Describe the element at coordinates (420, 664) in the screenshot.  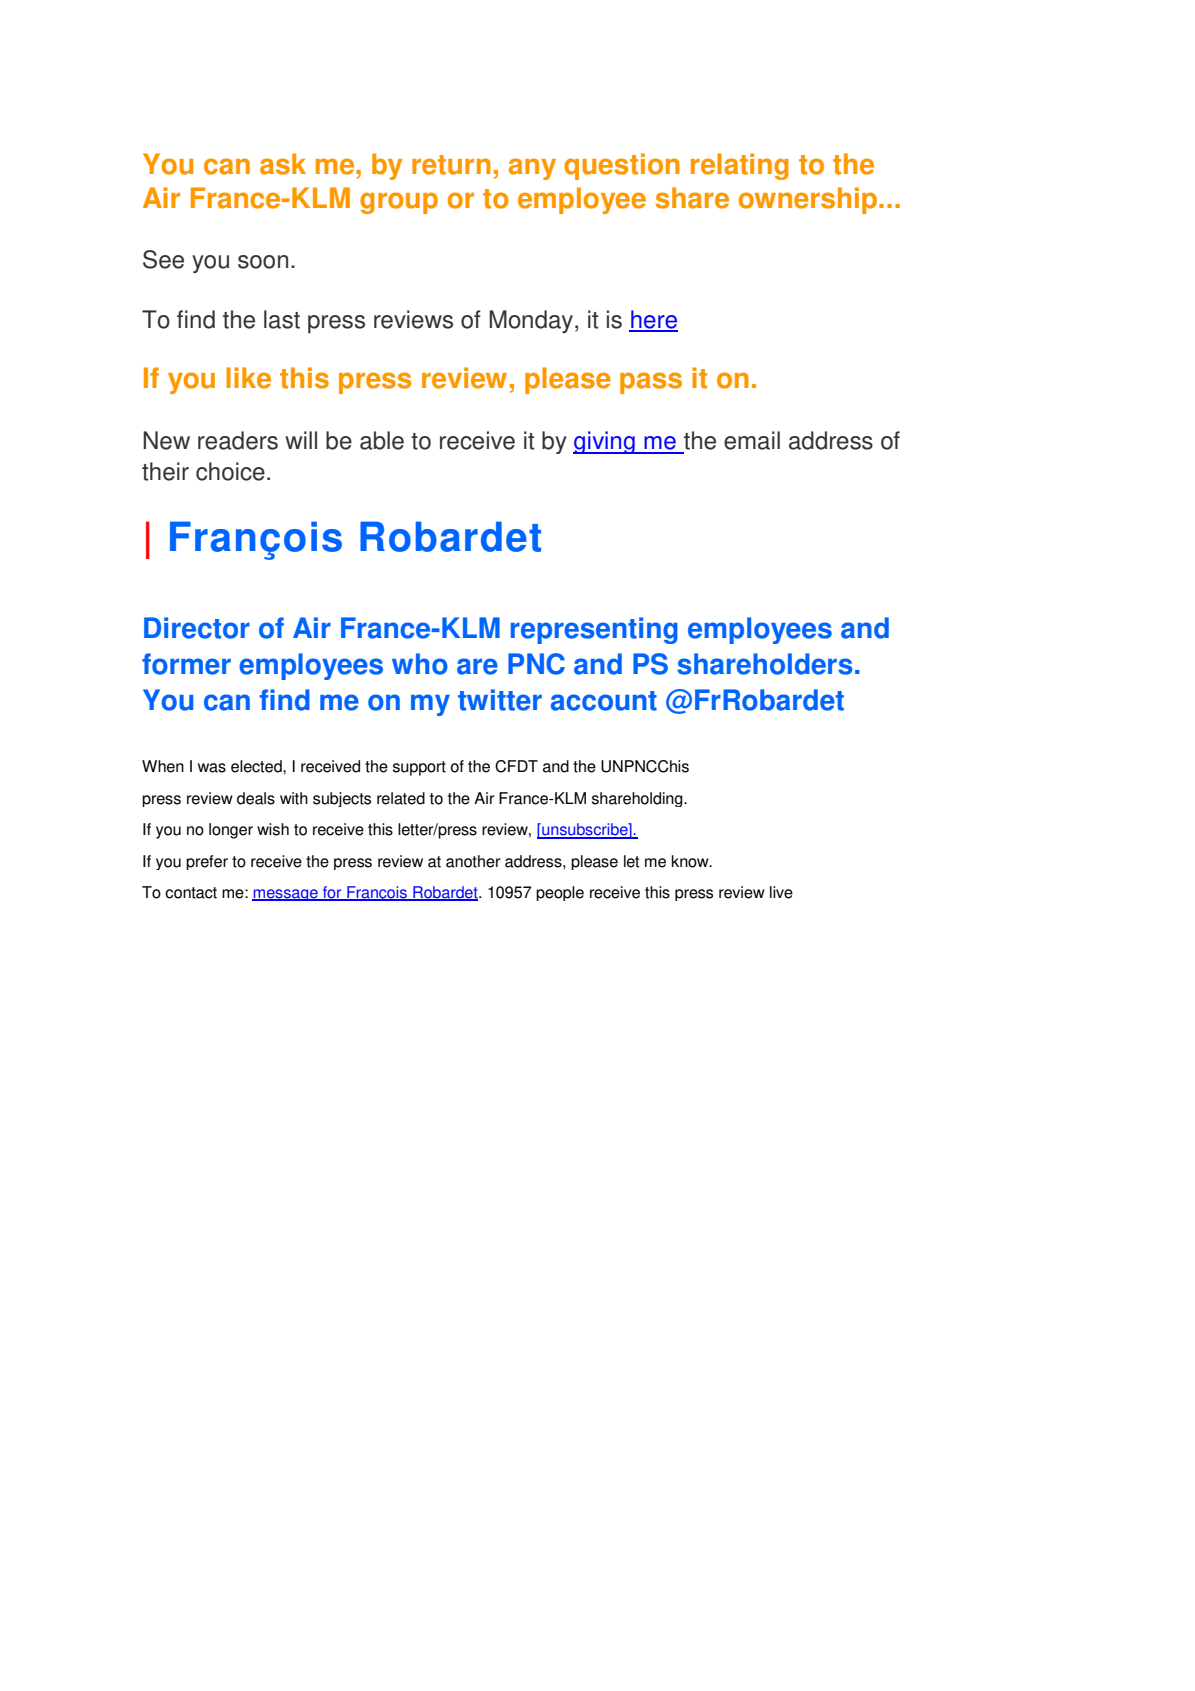
I see `who` at that location.
